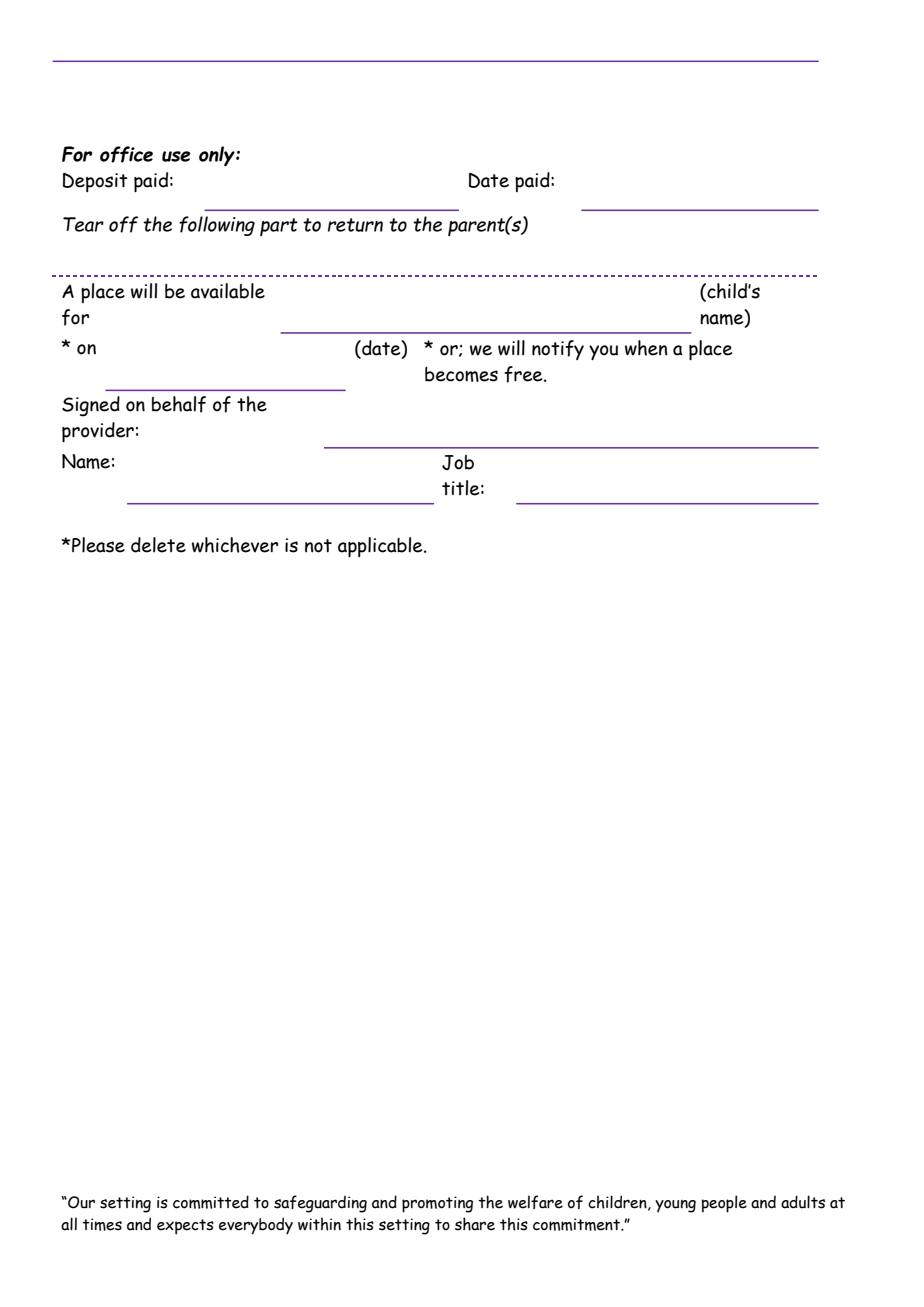 This page has width=924, height=1307. What do you see at coordinates (381, 547) in the page?
I see `applicable` at bounding box center [381, 547].
